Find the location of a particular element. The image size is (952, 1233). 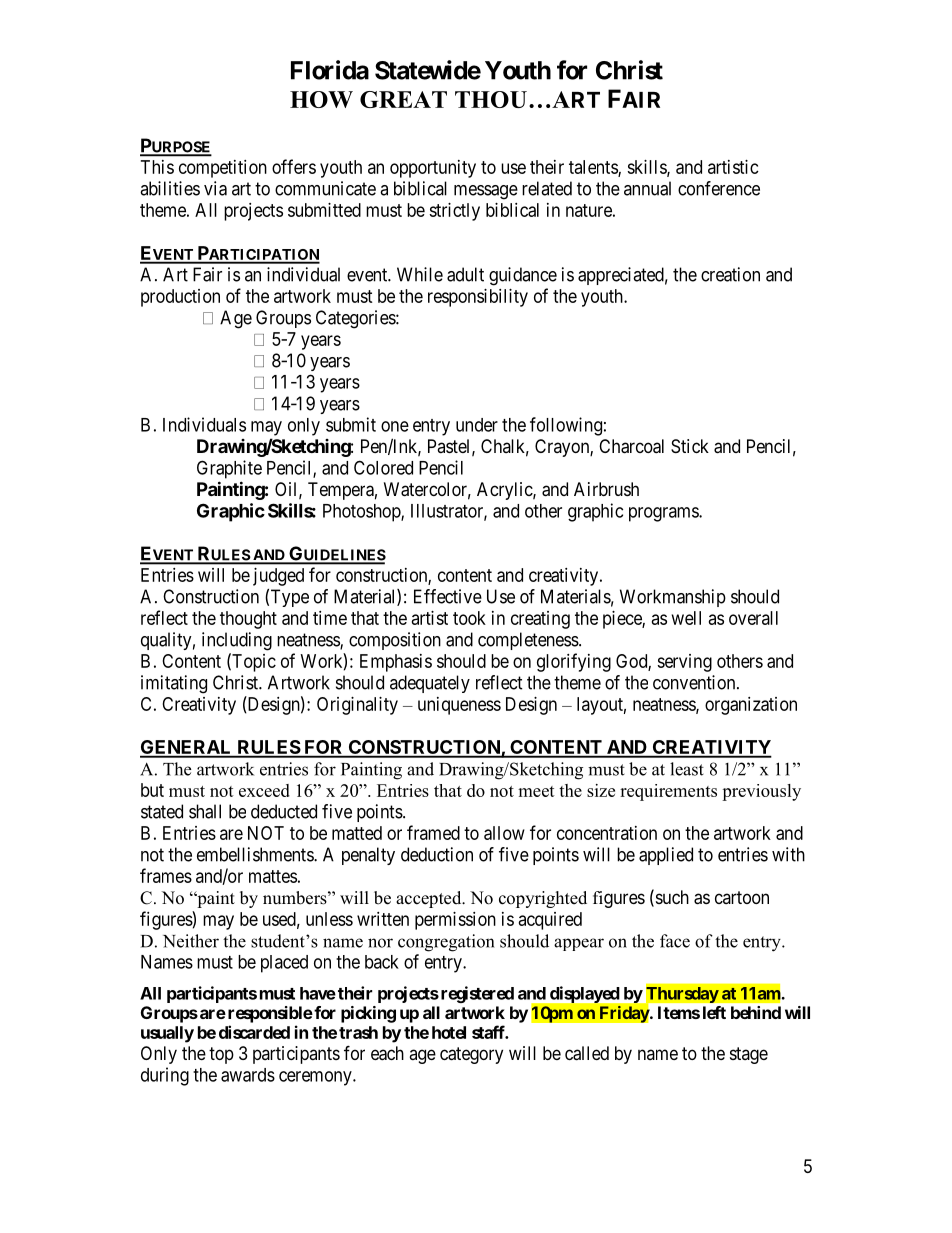

GREAT is located at coordinates (403, 99).
